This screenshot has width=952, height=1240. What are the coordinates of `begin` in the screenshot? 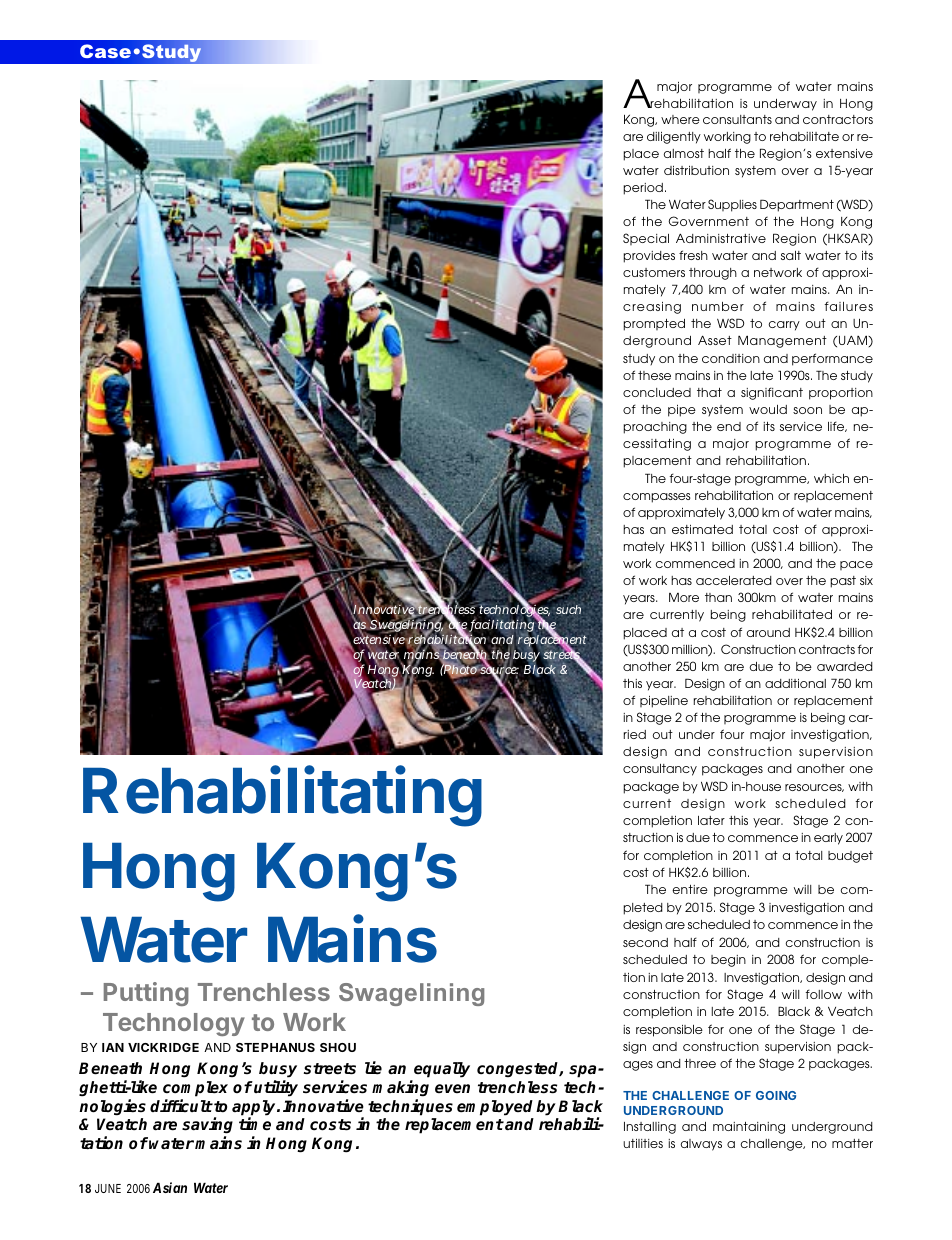 It's located at (728, 961).
